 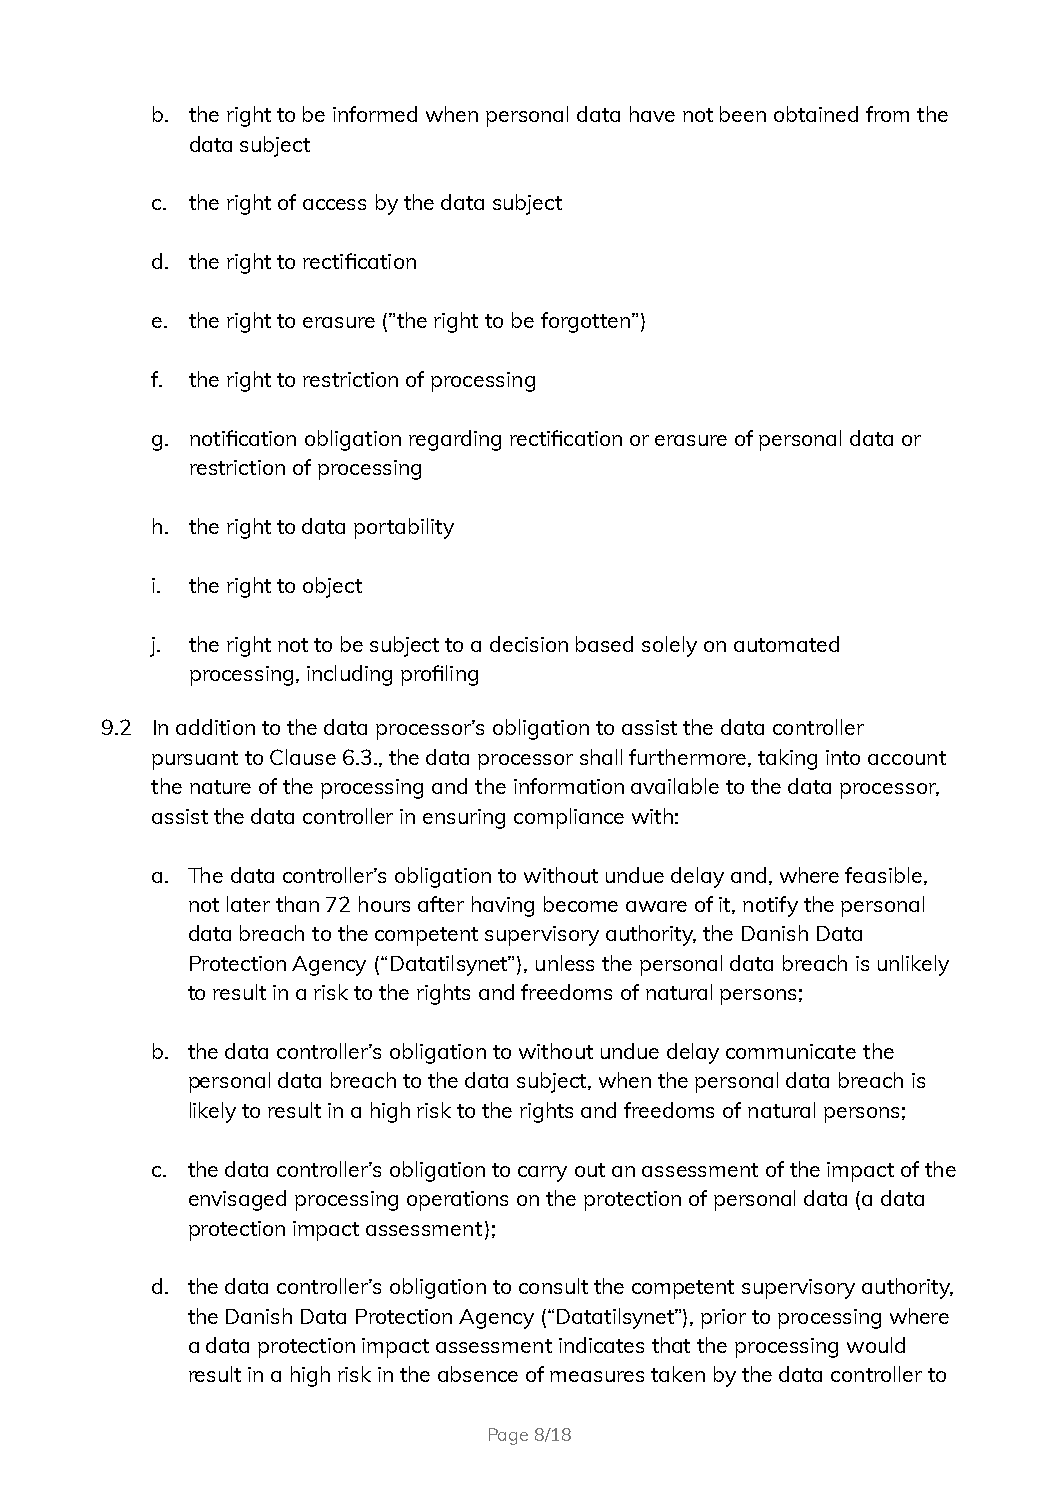 I want to click on than, so click(x=297, y=904).
